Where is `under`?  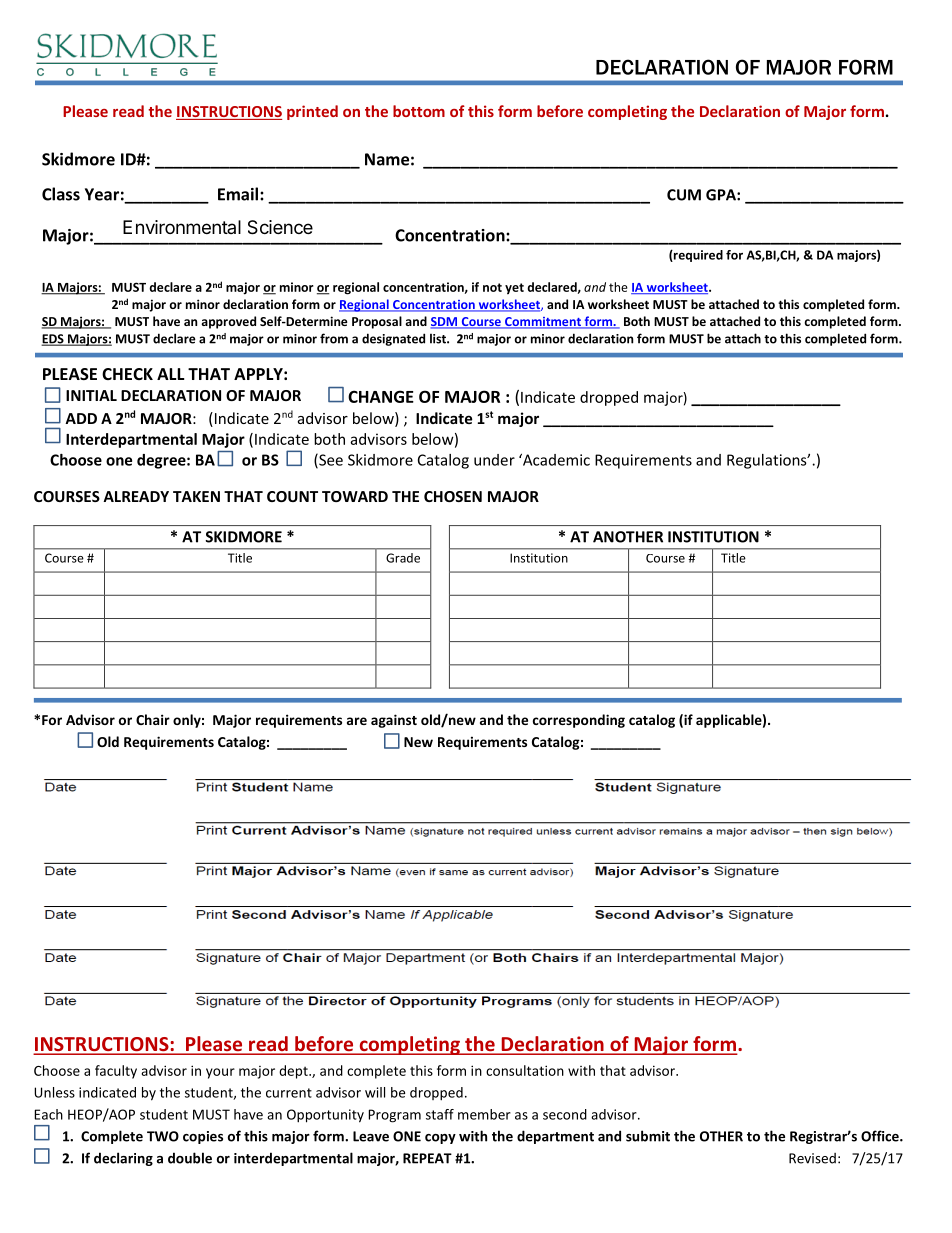 under is located at coordinates (494, 460).
